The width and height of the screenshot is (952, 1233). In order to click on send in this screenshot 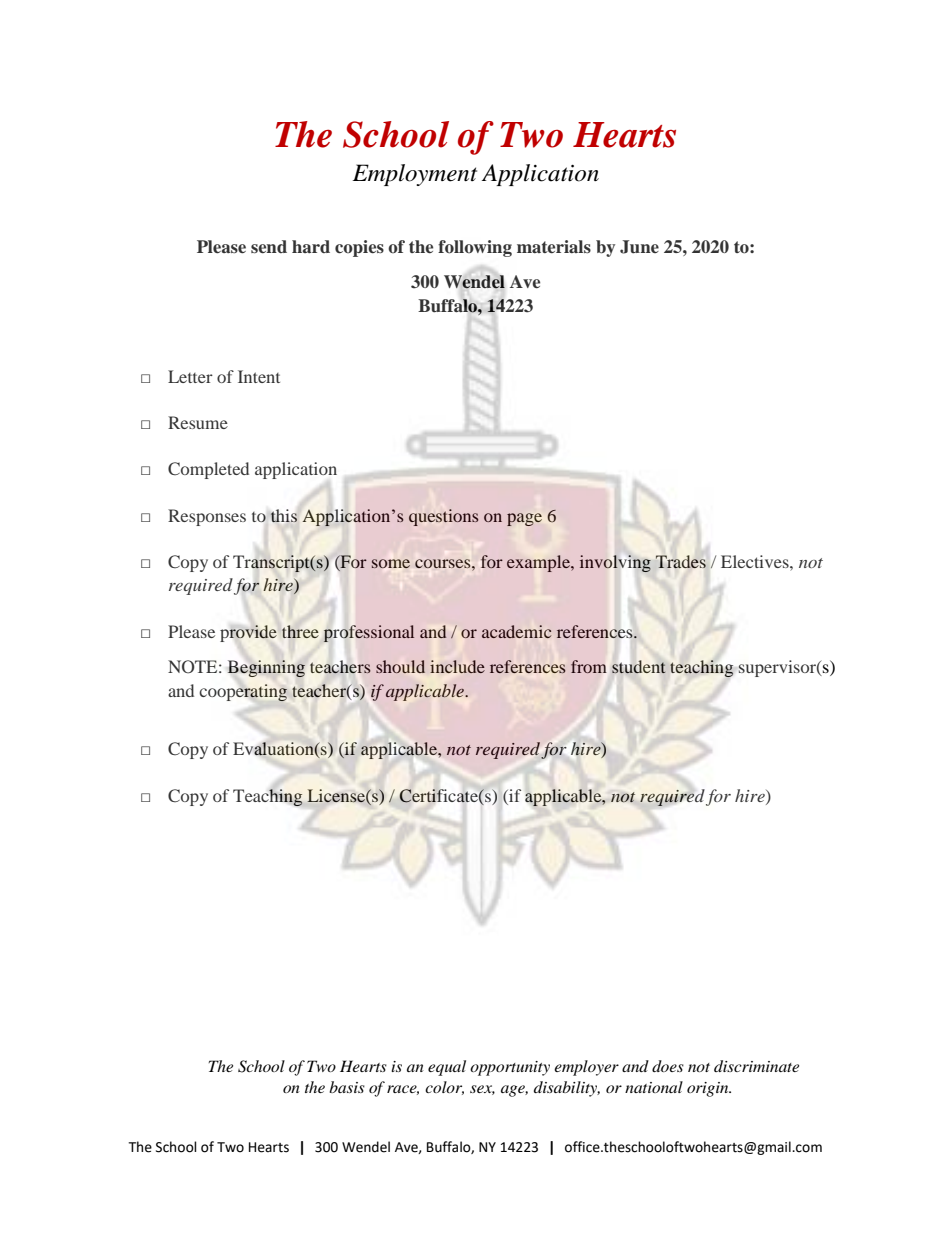, I will do `click(269, 246)`.
